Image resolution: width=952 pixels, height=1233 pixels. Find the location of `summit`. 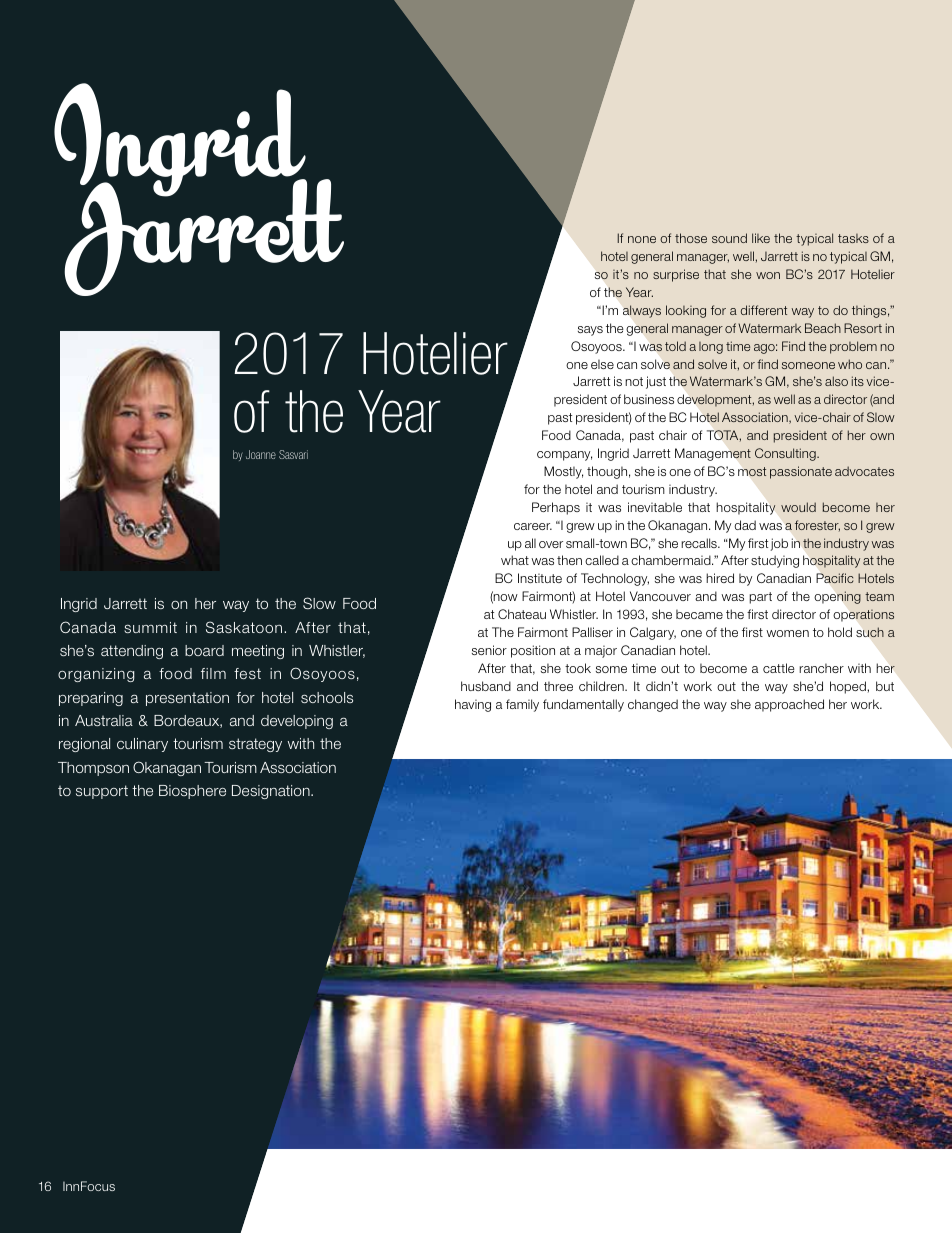

summit is located at coordinates (150, 627).
